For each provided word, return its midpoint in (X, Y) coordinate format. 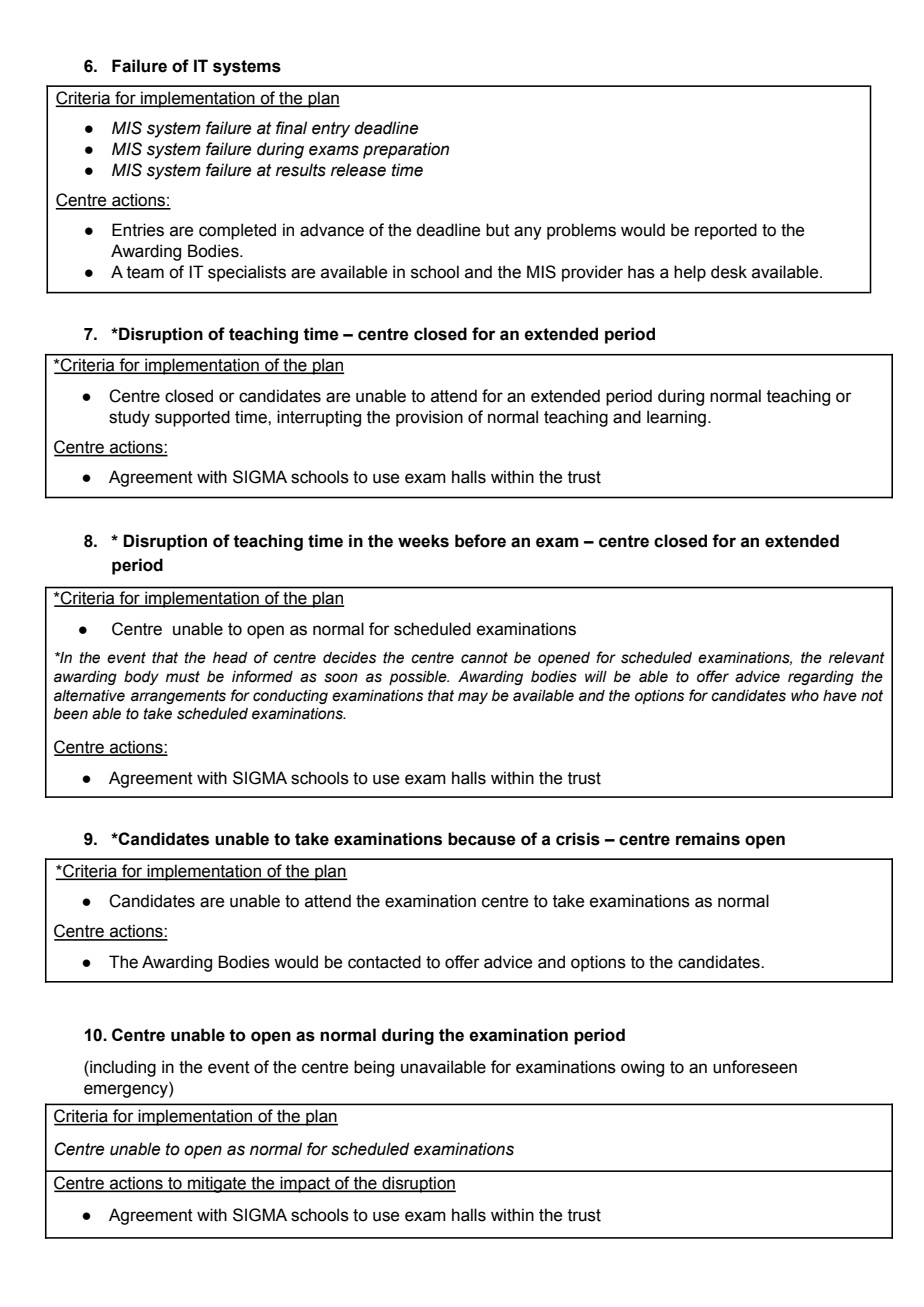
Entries (138, 230)
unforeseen (755, 1067)
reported (726, 231)
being (374, 1068)
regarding (821, 678)
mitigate (217, 1184)
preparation (406, 150)
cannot (484, 658)
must (183, 677)
